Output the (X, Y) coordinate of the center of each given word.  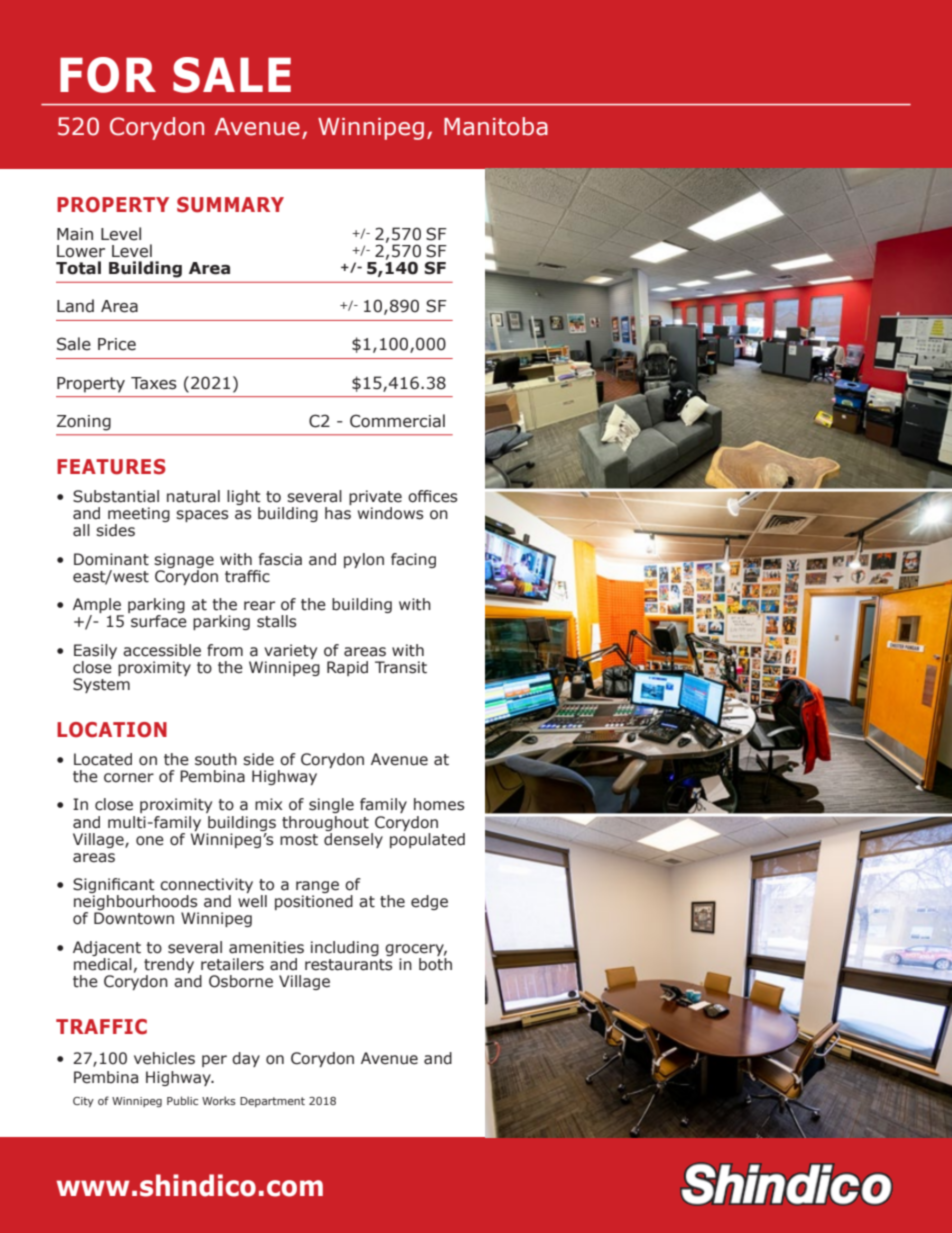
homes (439, 804)
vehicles (164, 1058)
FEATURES (111, 467)
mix (268, 804)
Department (272, 1102)
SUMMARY (230, 205)
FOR (108, 75)
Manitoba (496, 126)
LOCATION (112, 730)
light (244, 499)
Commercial (397, 421)
